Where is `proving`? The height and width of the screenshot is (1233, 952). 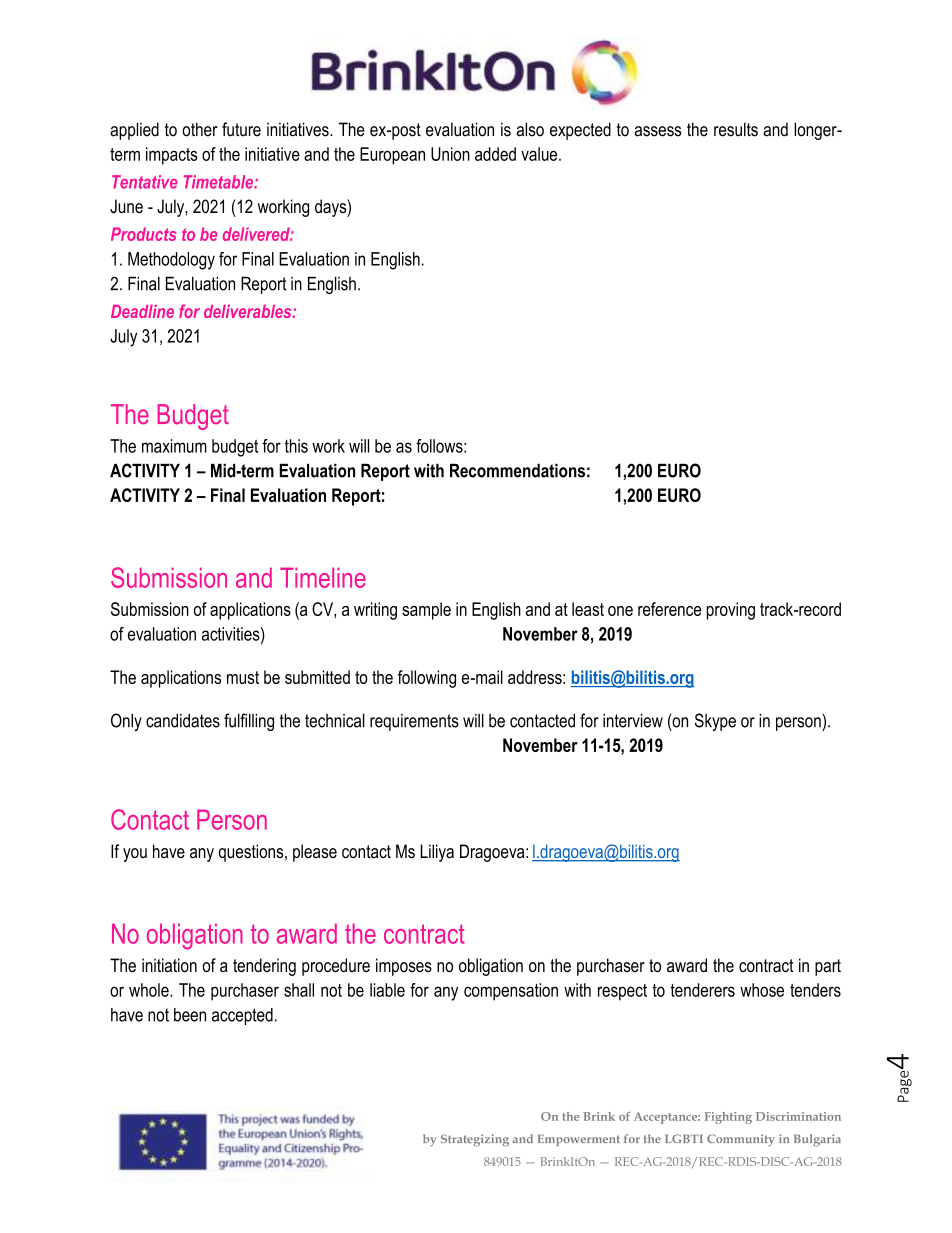 proving is located at coordinates (730, 611).
